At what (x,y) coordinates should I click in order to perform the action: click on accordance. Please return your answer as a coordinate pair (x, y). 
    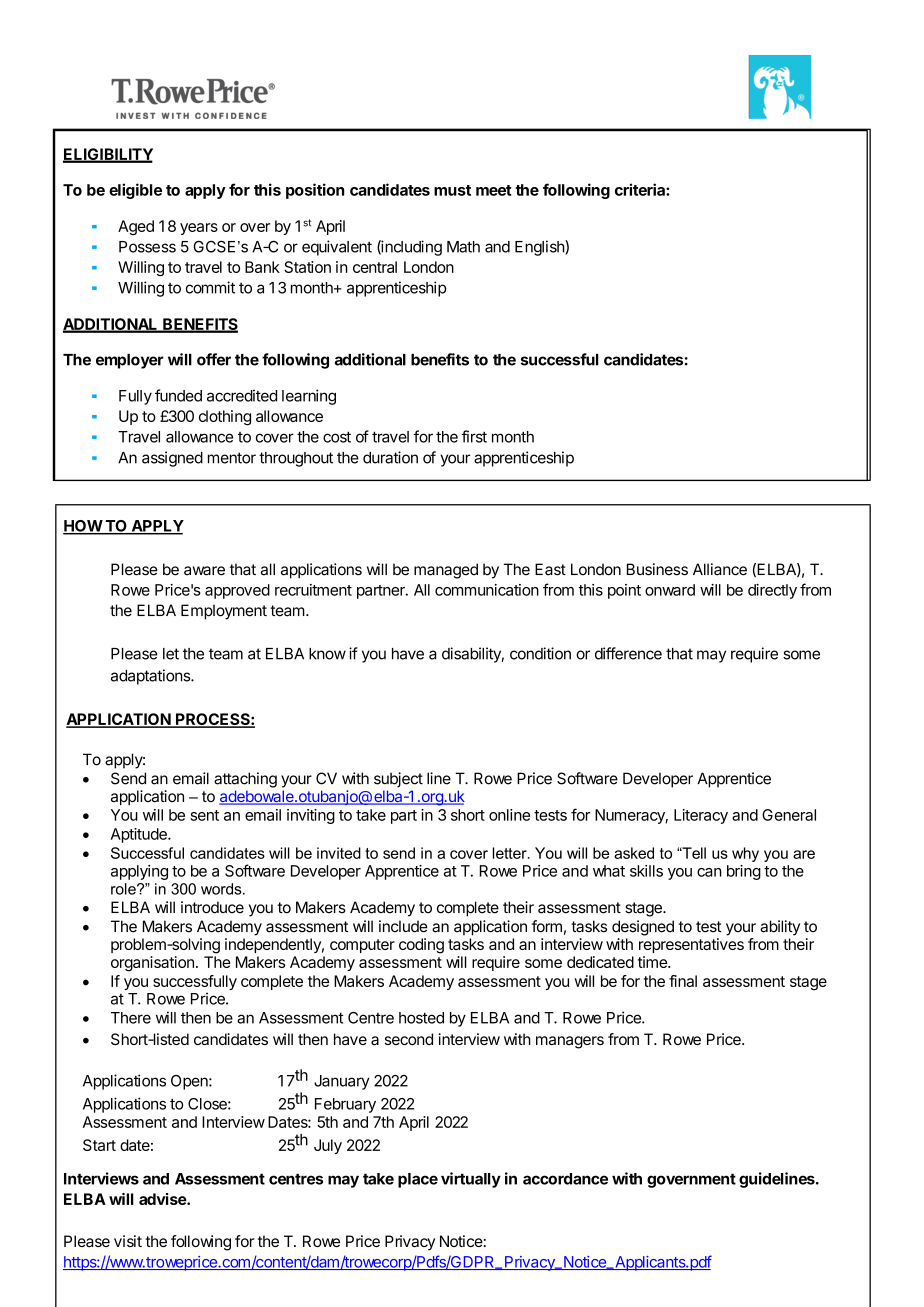
    Looking at the image, I should click on (565, 1179).
